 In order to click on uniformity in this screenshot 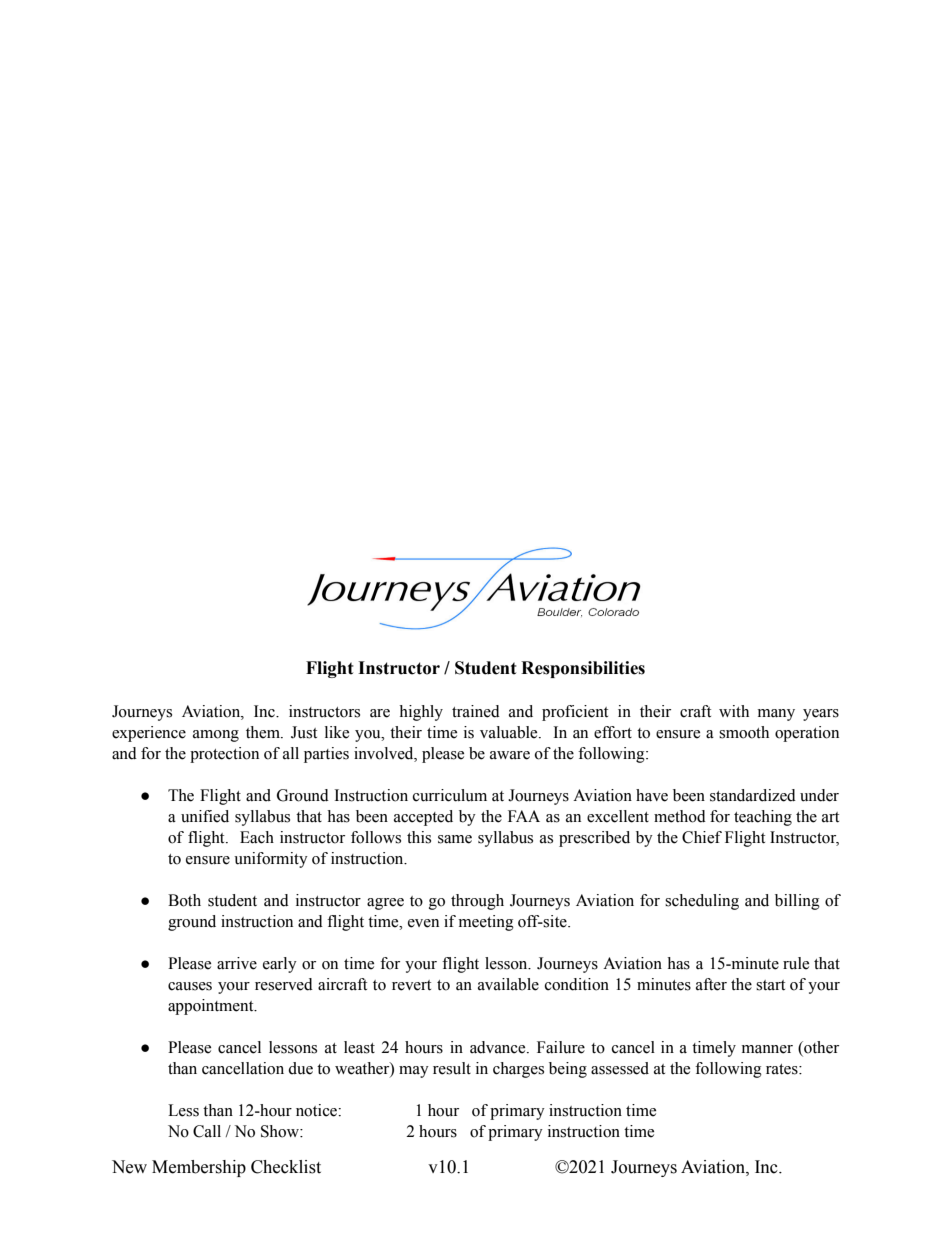, I will do `click(271, 860)`.
